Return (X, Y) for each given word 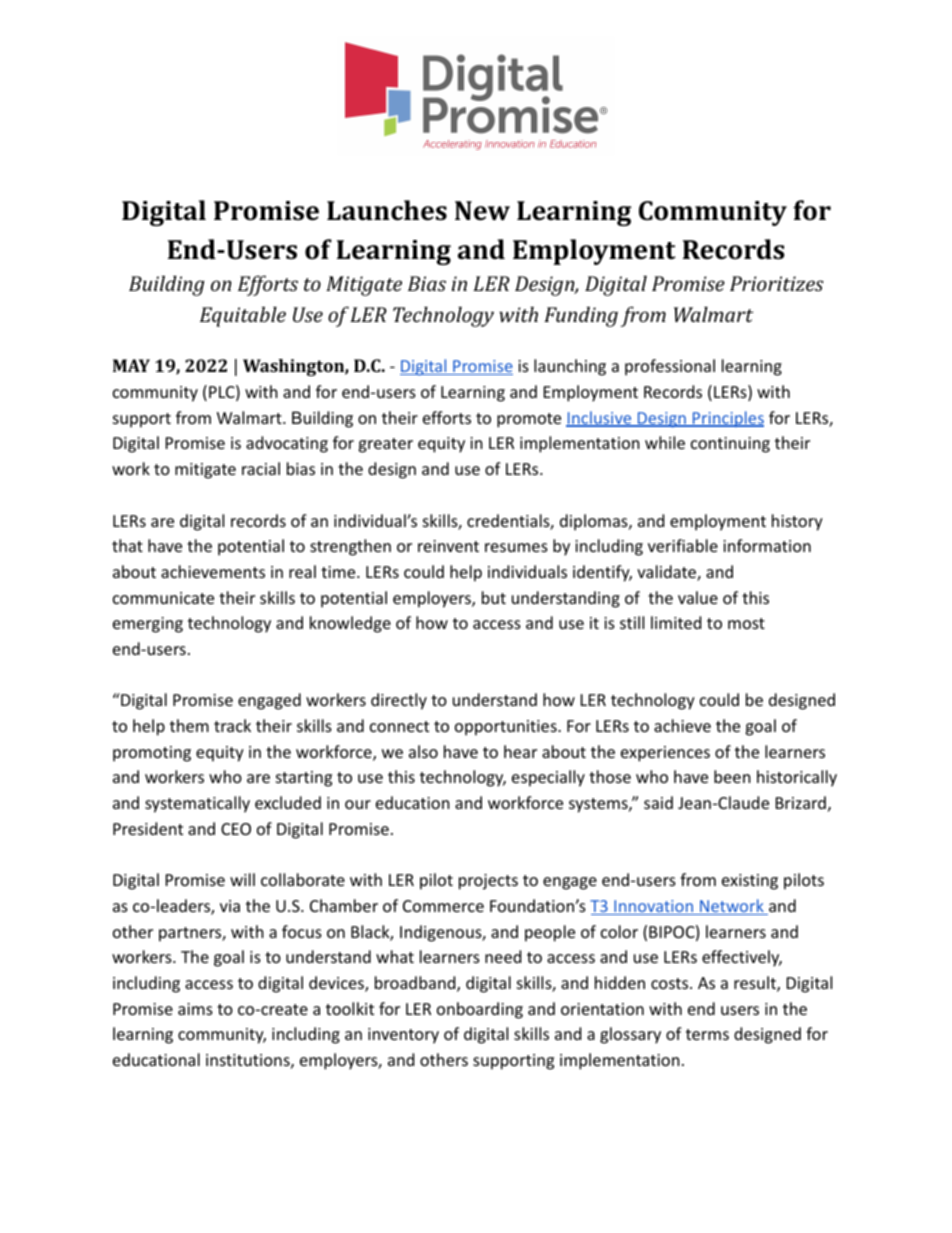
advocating (287, 444)
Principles (727, 419)
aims (195, 1009)
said (658, 802)
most (746, 623)
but (494, 597)
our (358, 804)
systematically (197, 804)
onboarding (480, 1010)
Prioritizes (777, 283)
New (482, 211)
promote (529, 420)
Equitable (243, 316)
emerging (148, 625)
